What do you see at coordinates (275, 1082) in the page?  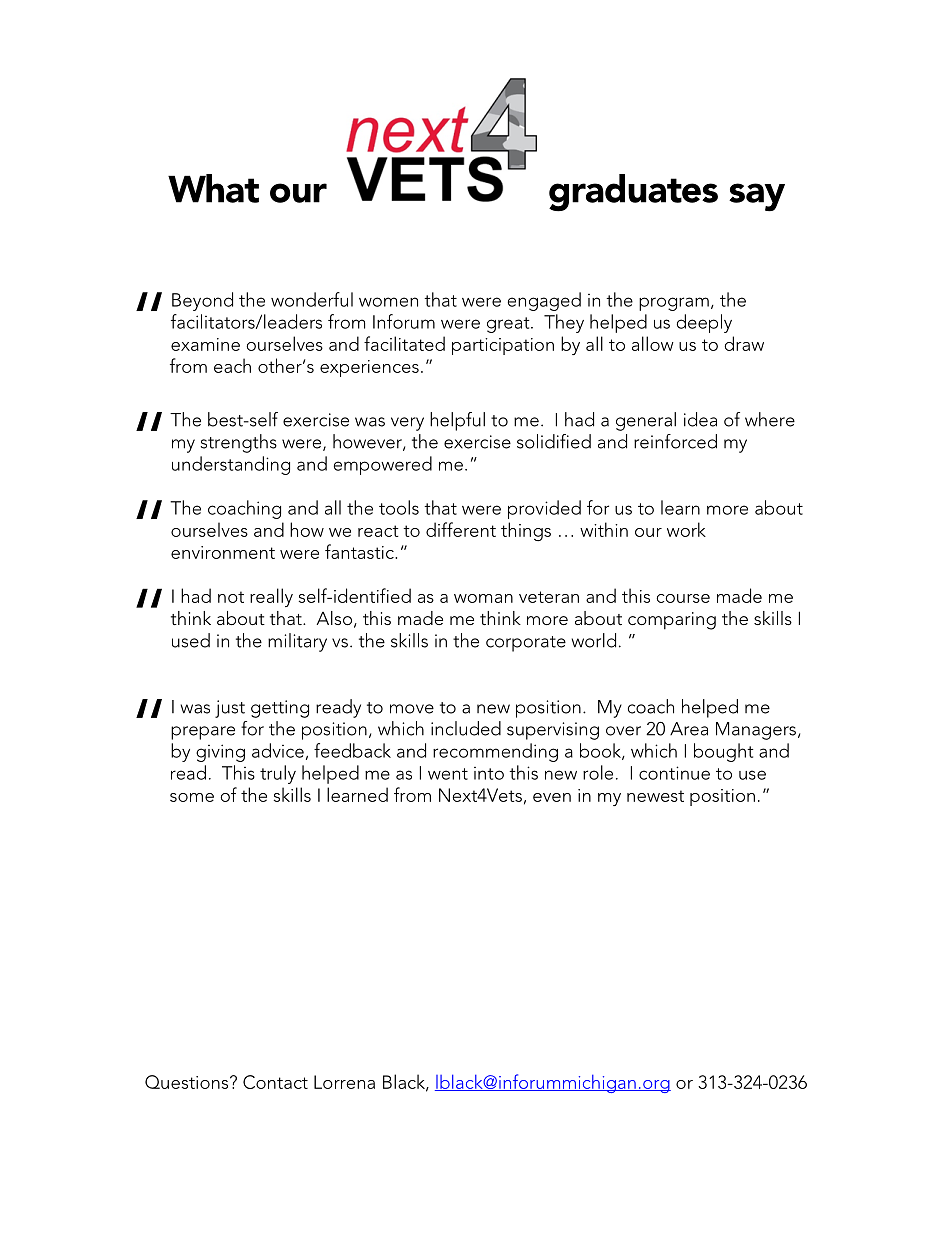 I see `Contact` at bounding box center [275, 1082].
